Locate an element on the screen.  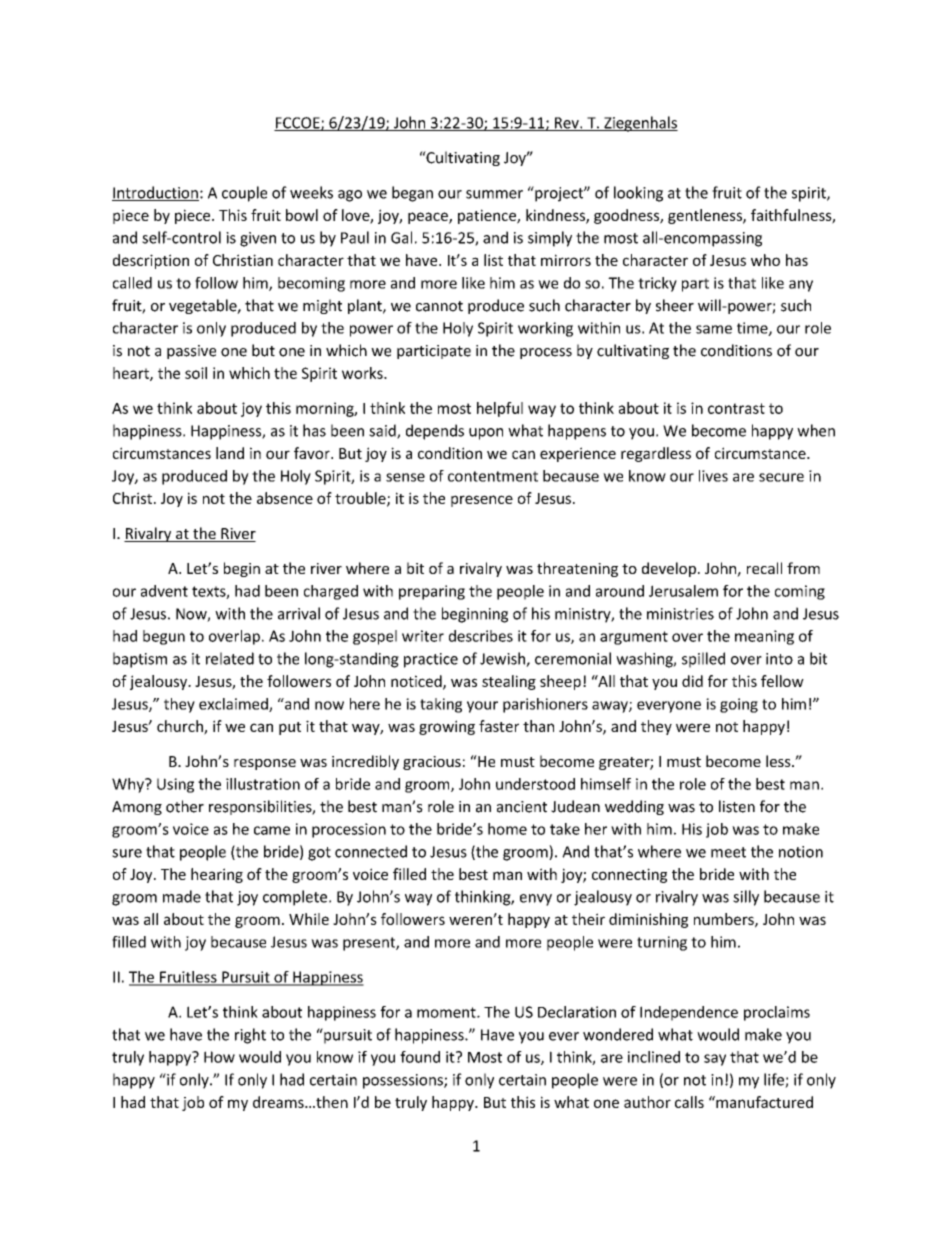
who is located at coordinates (765, 260).
